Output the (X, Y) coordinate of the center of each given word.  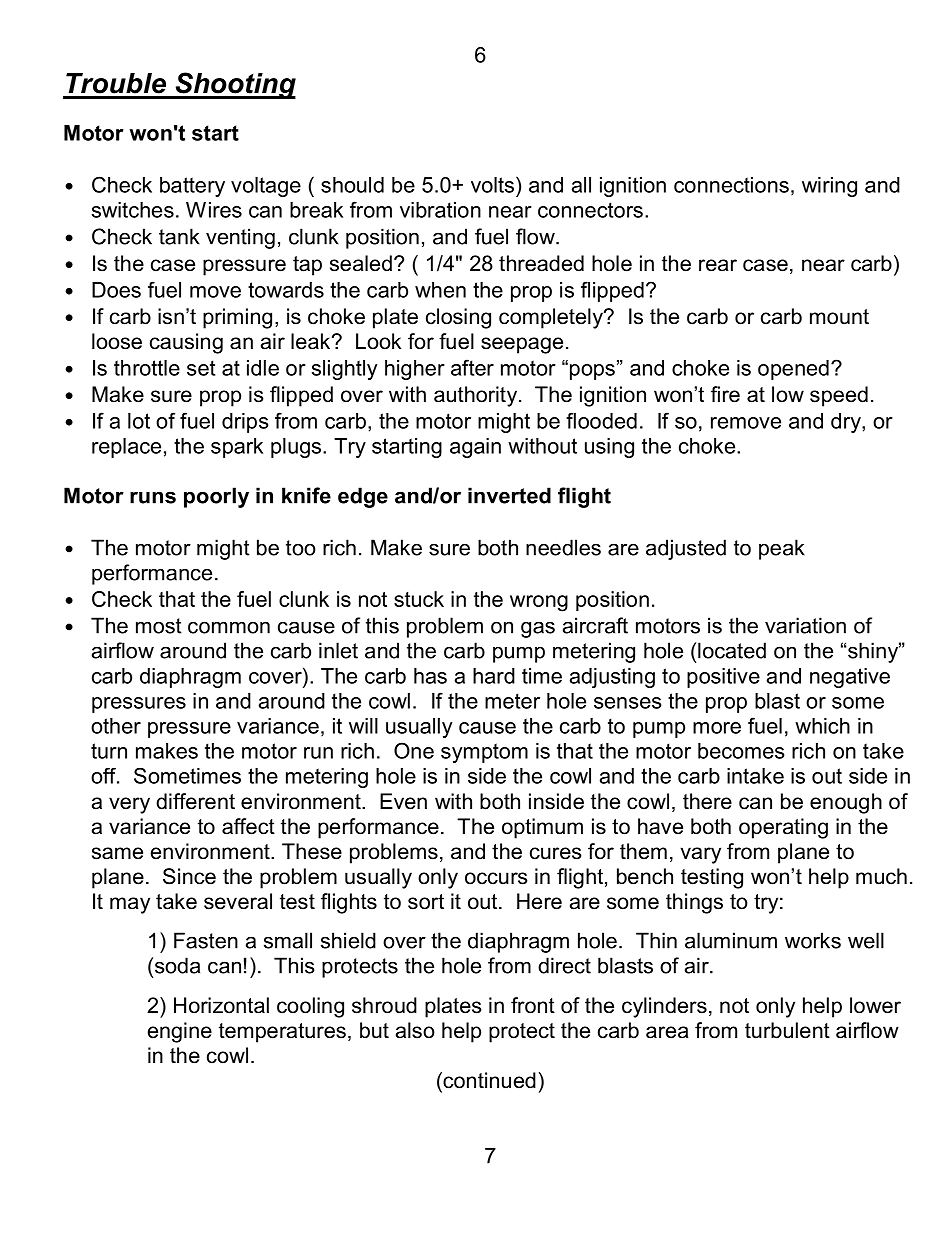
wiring (829, 187)
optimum (542, 828)
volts (494, 184)
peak (782, 549)
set (201, 368)
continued (488, 1080)
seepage (522, 345)
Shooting (234, 85)
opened (793, 370)
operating (783, 828)
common (229, 627)
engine (180, 1032)
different (195, 801)
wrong (539, 603)
